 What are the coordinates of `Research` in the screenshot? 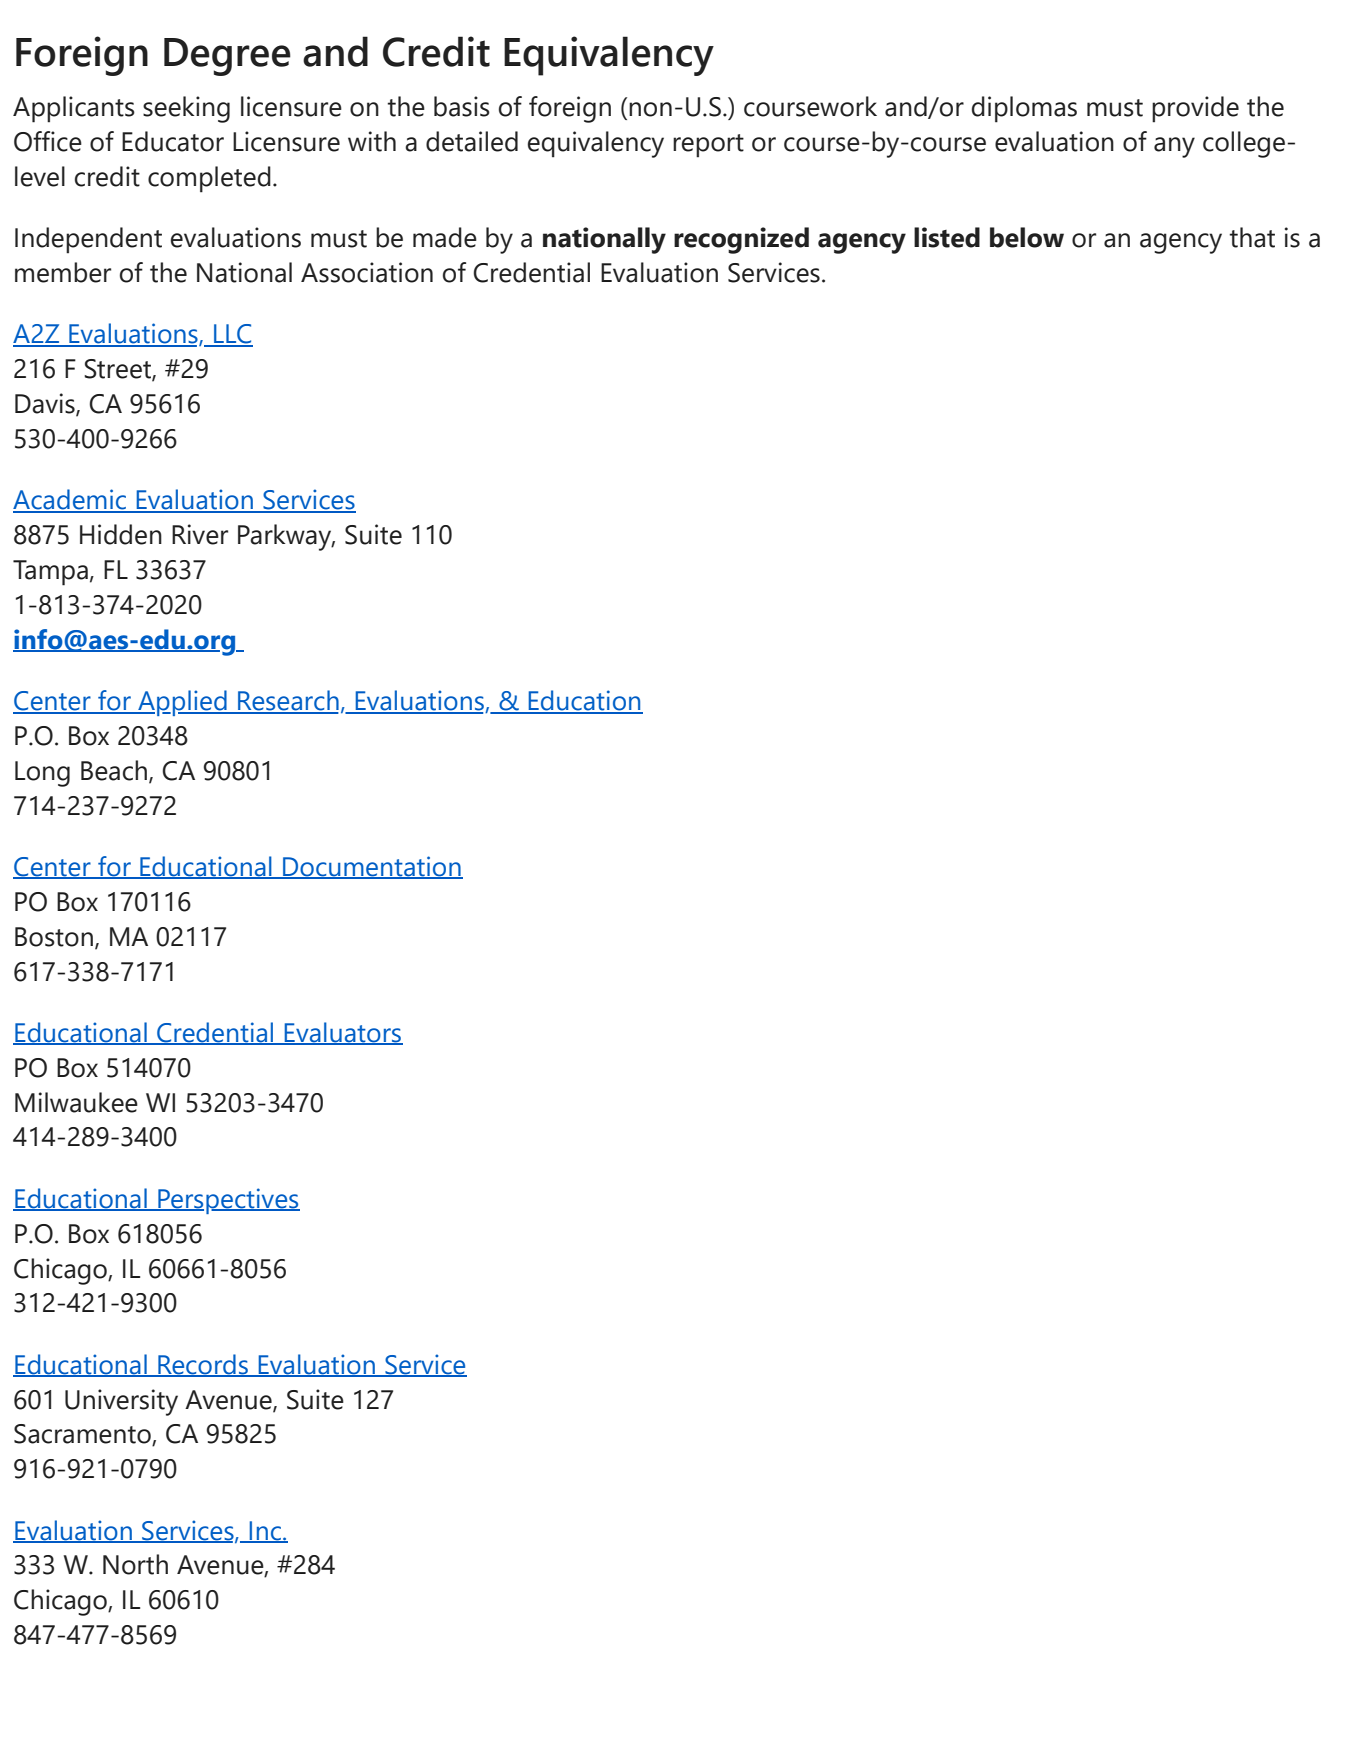 It's located at (287, 701).
